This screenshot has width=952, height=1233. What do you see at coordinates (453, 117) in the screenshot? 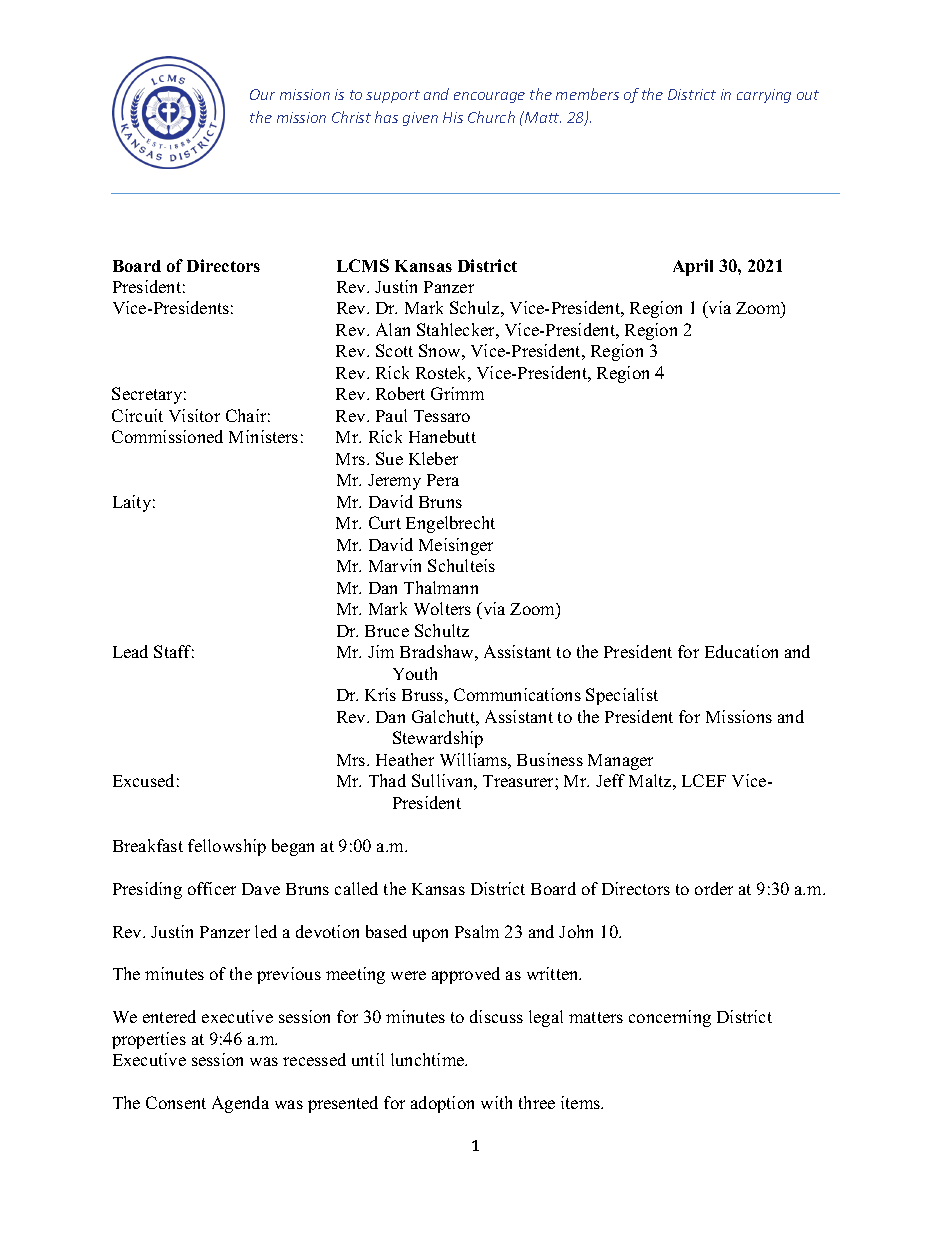
I see `His` at bounding box center [453, 117].
